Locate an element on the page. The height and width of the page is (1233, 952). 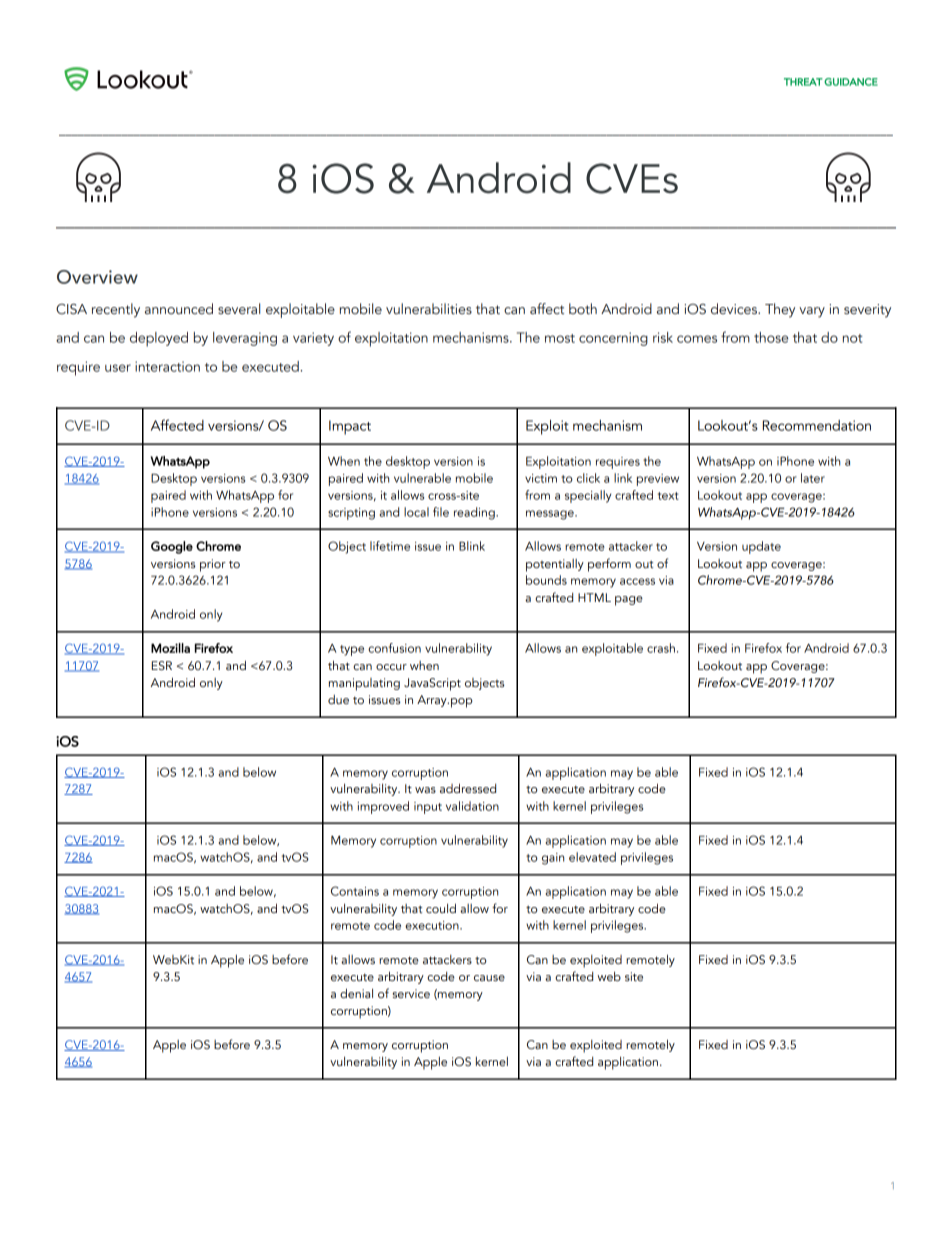
GUIDANCE is located at coordinates (851, 82).
